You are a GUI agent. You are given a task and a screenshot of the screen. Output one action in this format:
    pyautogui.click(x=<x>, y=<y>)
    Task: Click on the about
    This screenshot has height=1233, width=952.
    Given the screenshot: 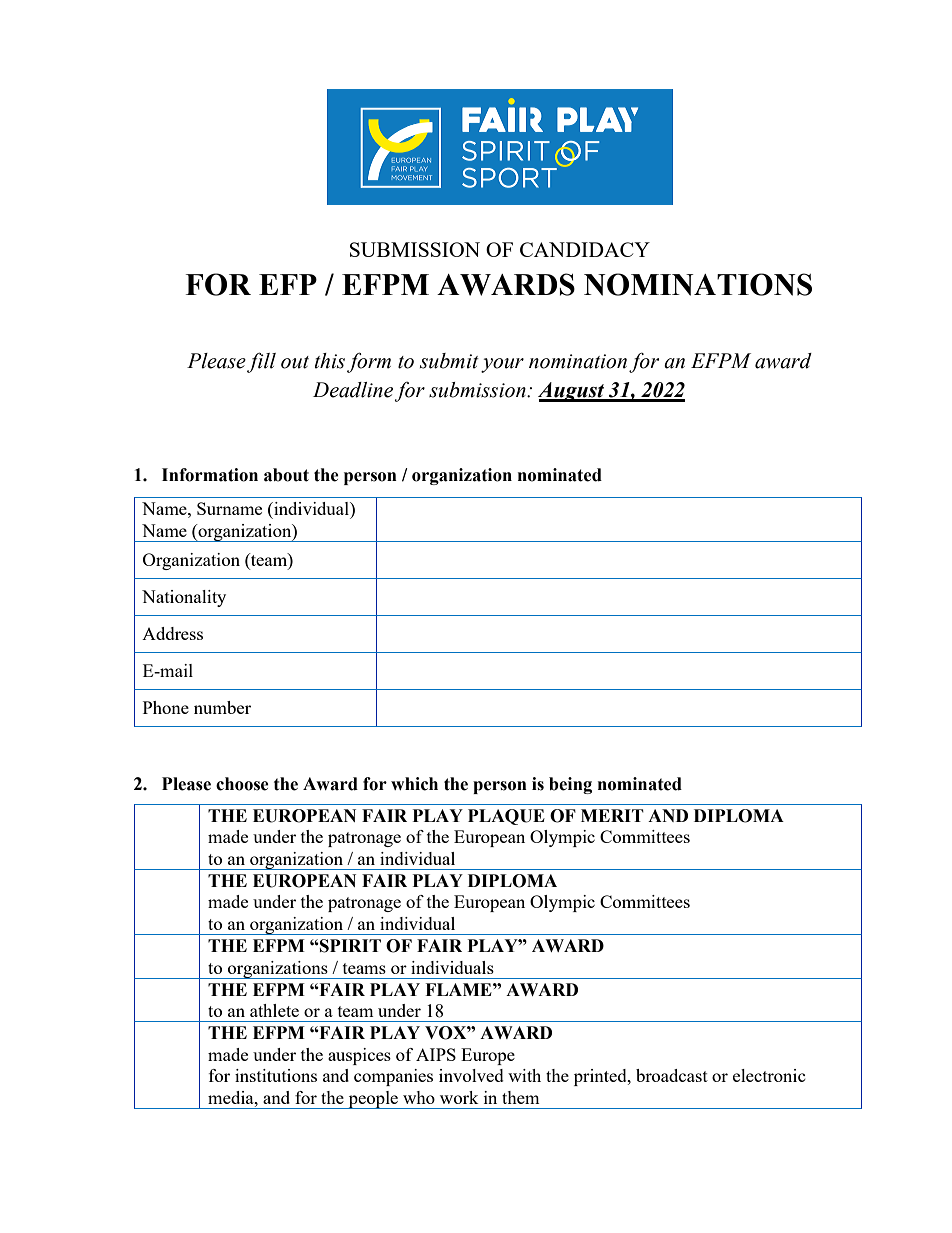 What is the action you would take?
    pyautogui.click(x=286, y=475)
